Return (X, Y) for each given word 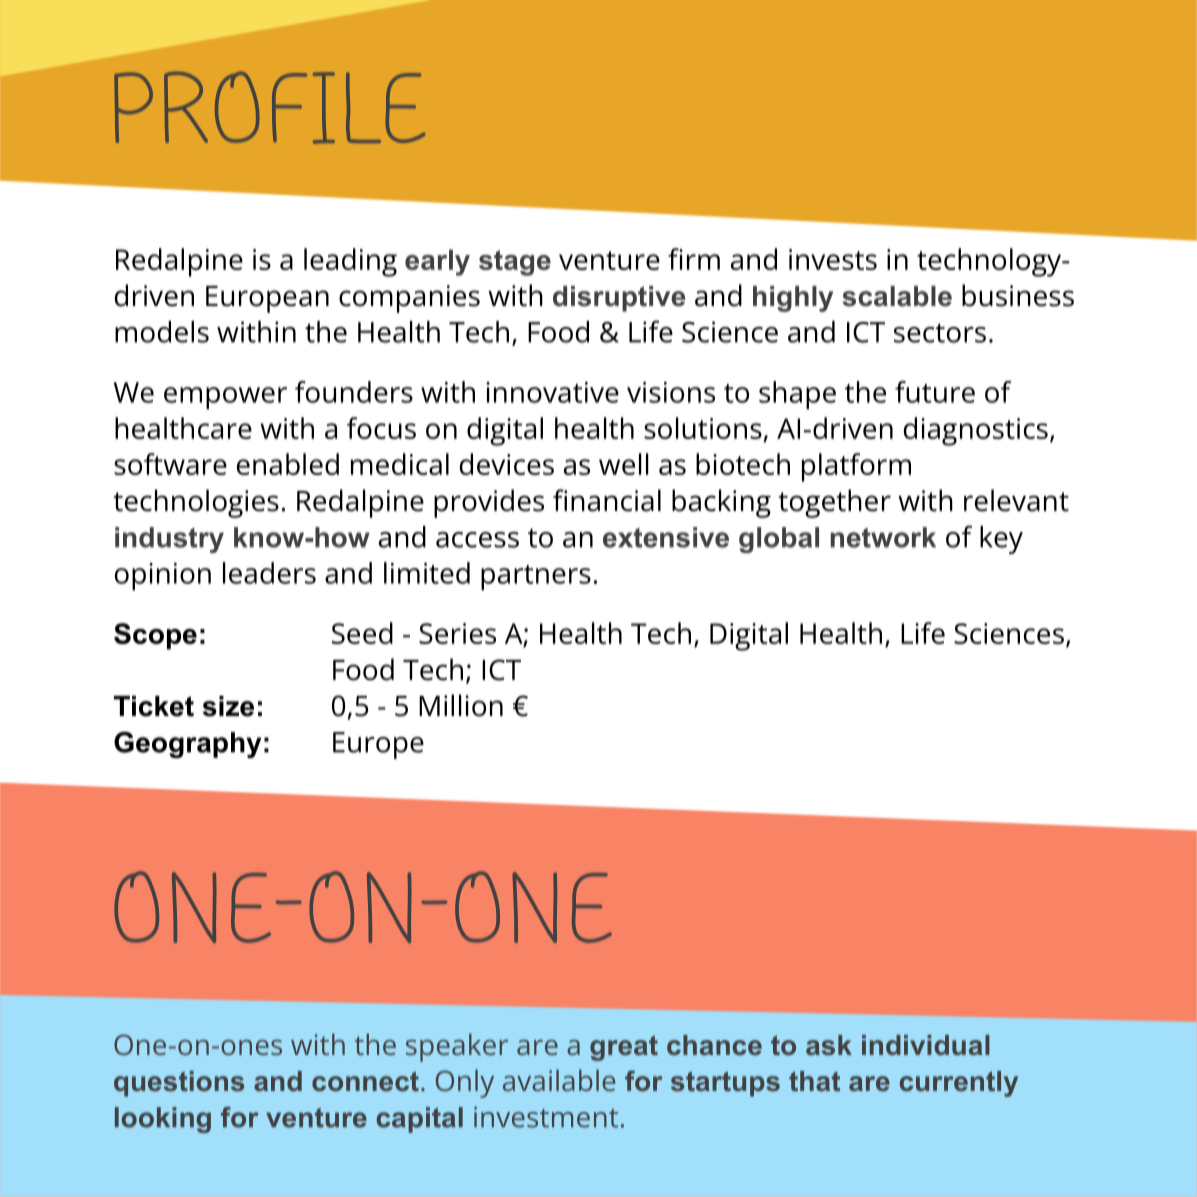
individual (926, 1045)
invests (833, 259)
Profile (270, 108)
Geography (187, 744)
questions (179, 1084)
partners (536, 578)
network (883, 537)
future (935, 392)
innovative (552, 392)
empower (225, 398)
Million (461, 705)
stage (515, 263)
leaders (269, 573)
